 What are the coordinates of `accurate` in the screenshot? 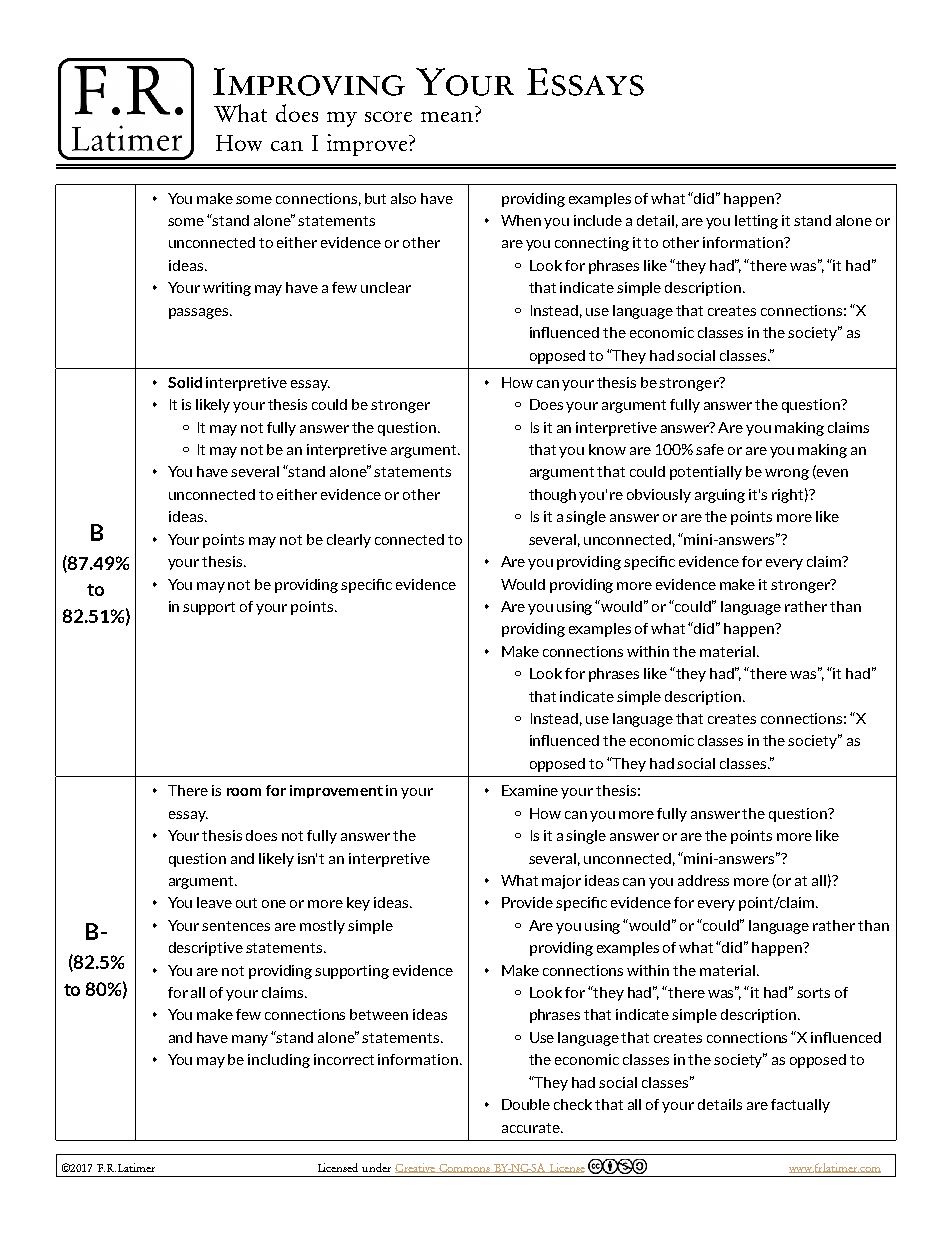 It's located at (532, 1128).
